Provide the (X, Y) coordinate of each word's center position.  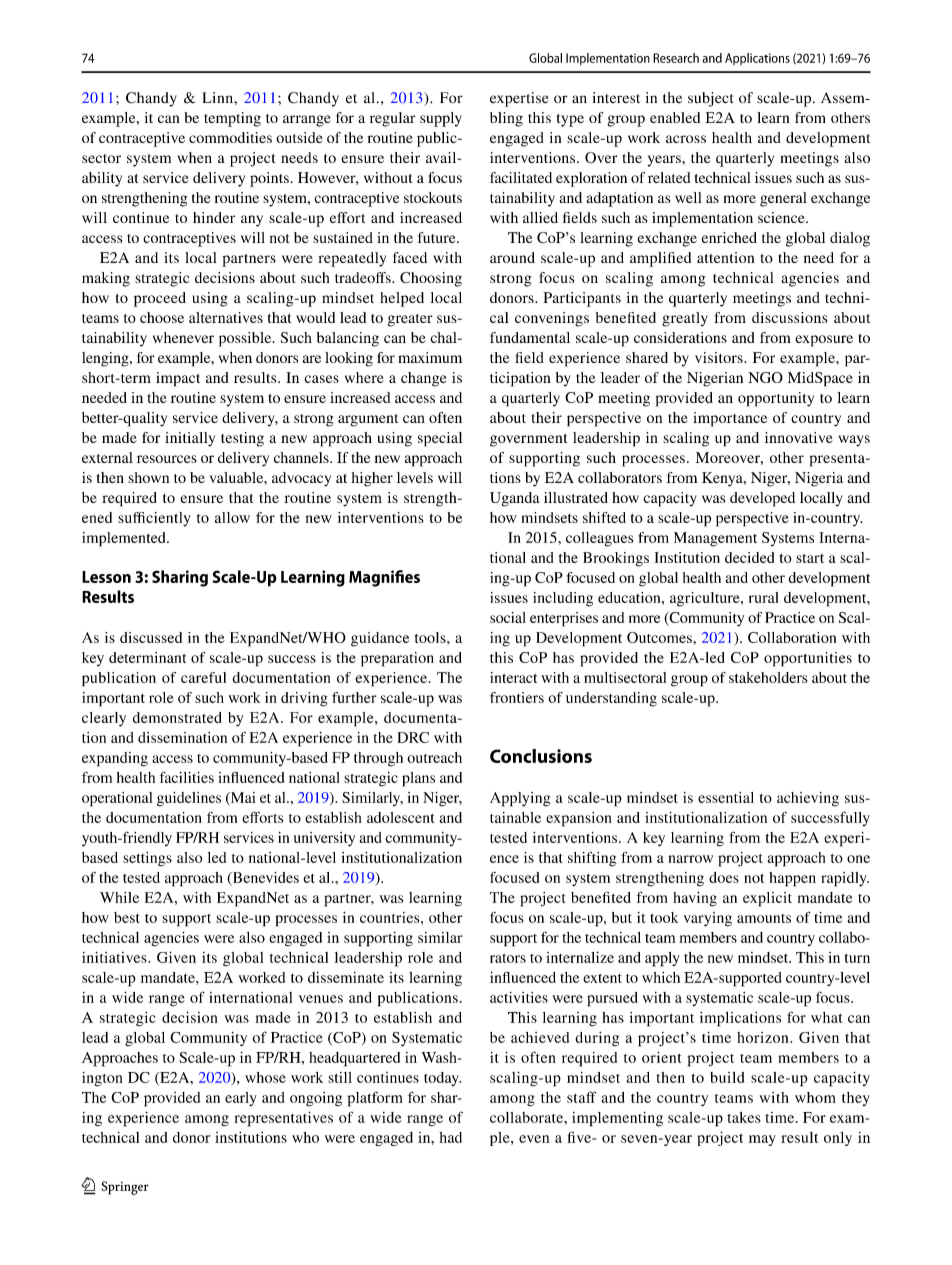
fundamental (530, 337)
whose (265, 1077)
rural (763, 597)
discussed (151, 637)
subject (711, 99)
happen (792, 879)
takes (744, 1117)
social (508, 617)
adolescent (400, 817)
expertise (519, 99)
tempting (232, 119)
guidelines (189, 799)
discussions (789, 317)
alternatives (226, 317)
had (450, 1137)
